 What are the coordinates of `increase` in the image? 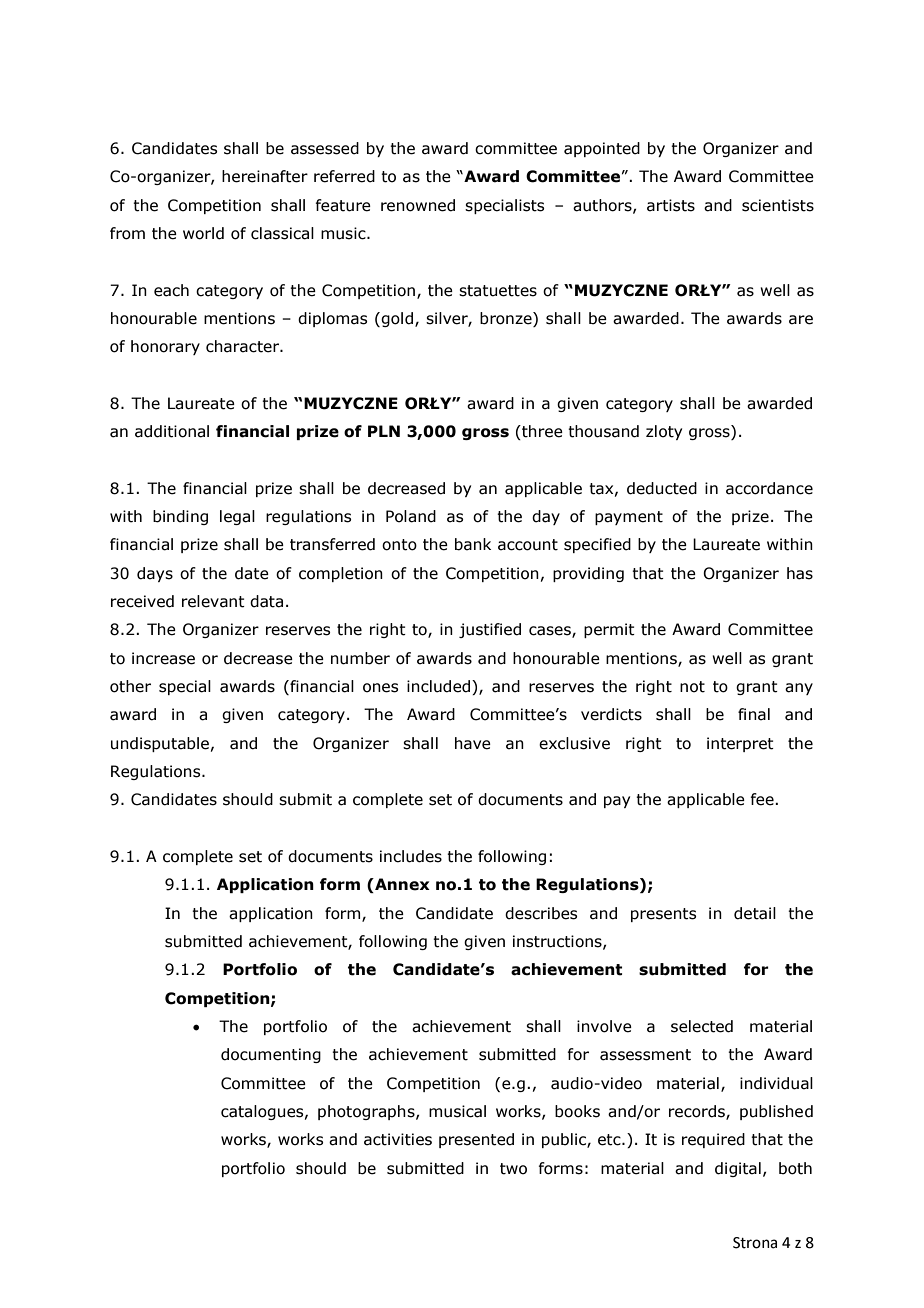 It's located at (163, 658).
